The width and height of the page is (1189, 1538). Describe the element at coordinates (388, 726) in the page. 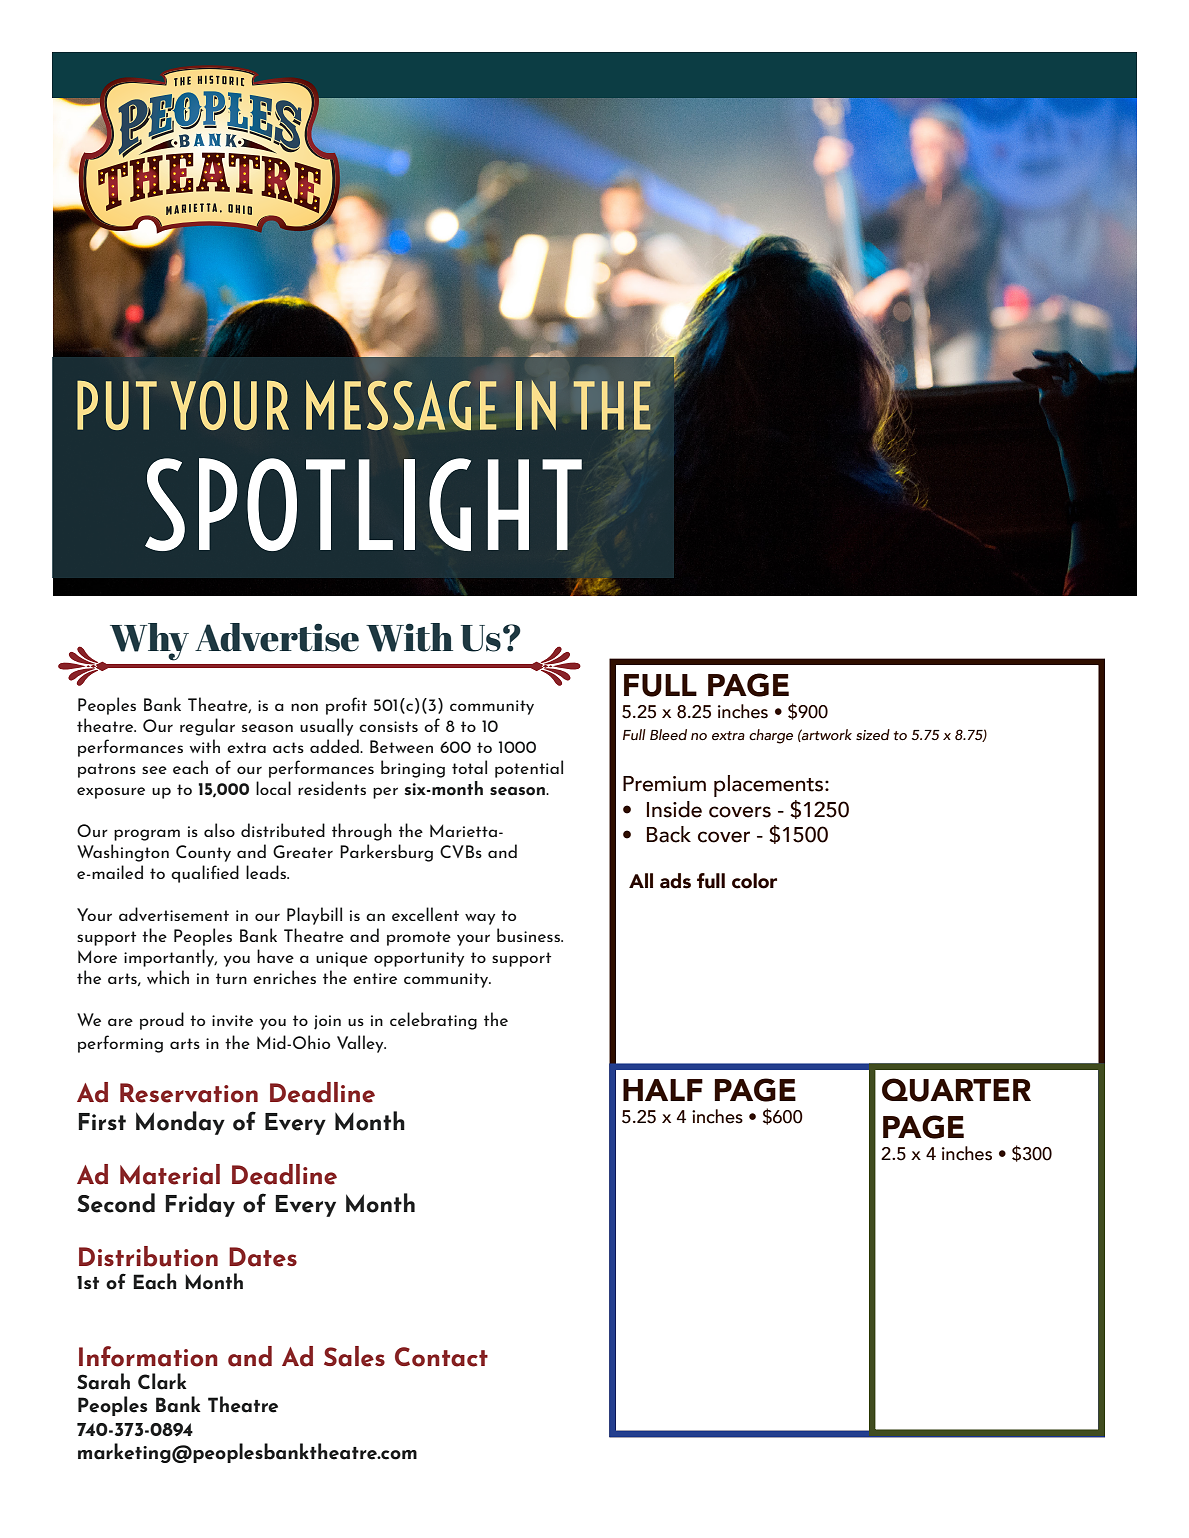

I see `consists` at that location.
